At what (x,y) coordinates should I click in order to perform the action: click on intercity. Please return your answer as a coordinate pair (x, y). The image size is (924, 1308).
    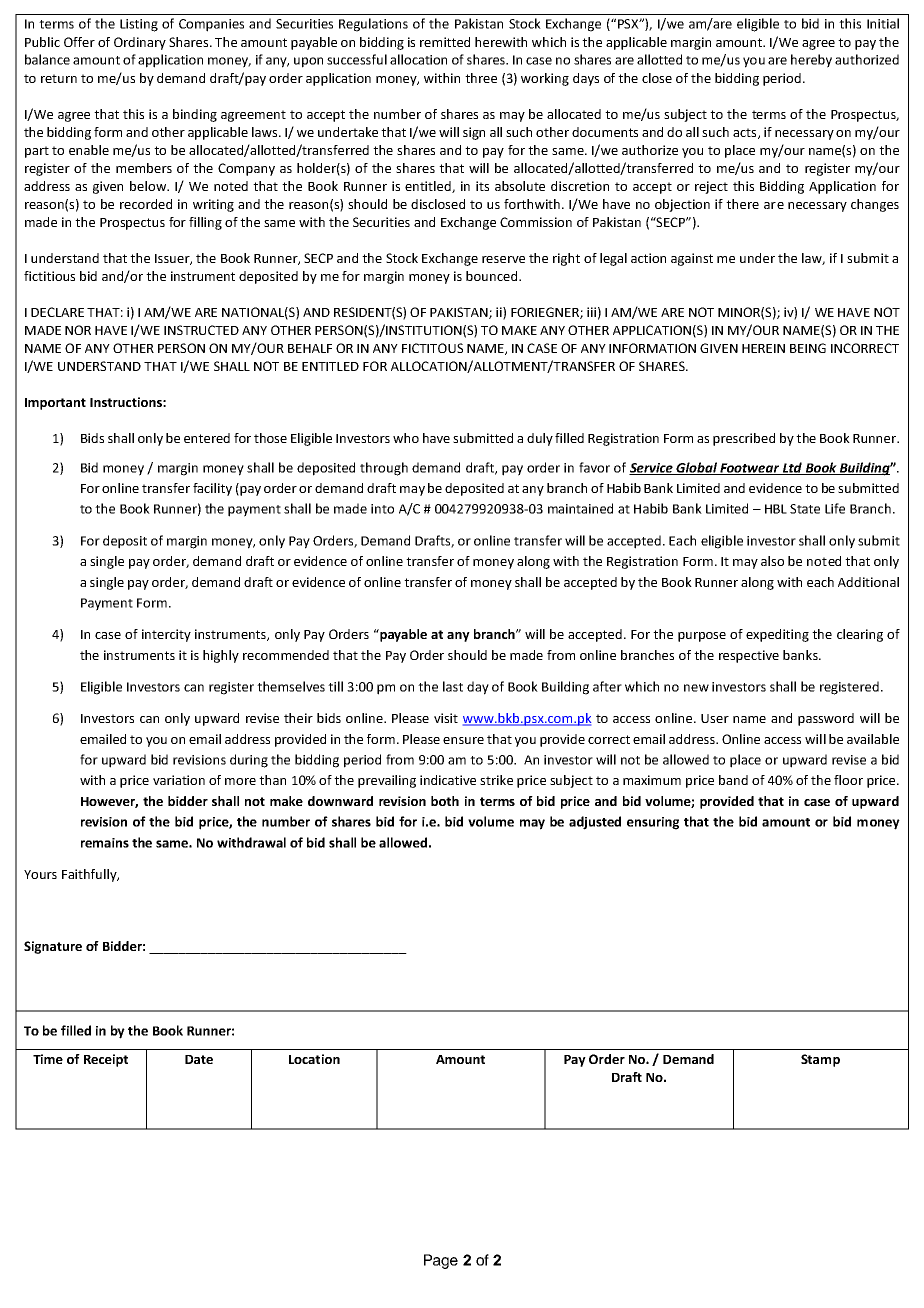
    Looking at the image, I should click on (166, 635).
